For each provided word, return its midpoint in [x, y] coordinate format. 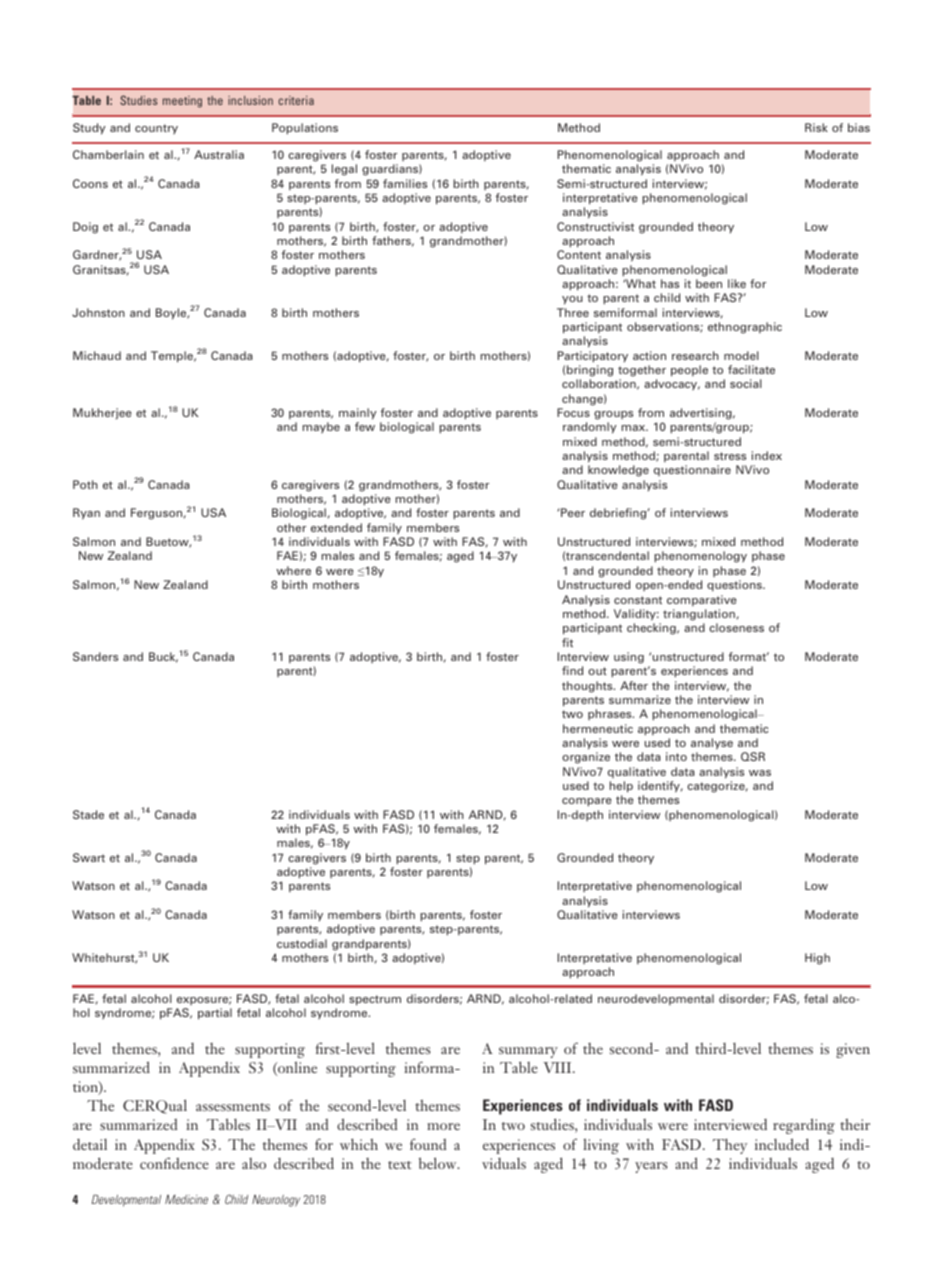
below [439, 1163]
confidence [174, 1163]
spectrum [375, 1000]
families [405, 183]
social [746, 383]
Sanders [95, 656]
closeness [736, 627]
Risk [816, 127]
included [782, 1144]
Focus [573, 412]
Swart [89, 857]
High [817, 959]
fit [567, 642]
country [156, 129]
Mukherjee [102, 414]
